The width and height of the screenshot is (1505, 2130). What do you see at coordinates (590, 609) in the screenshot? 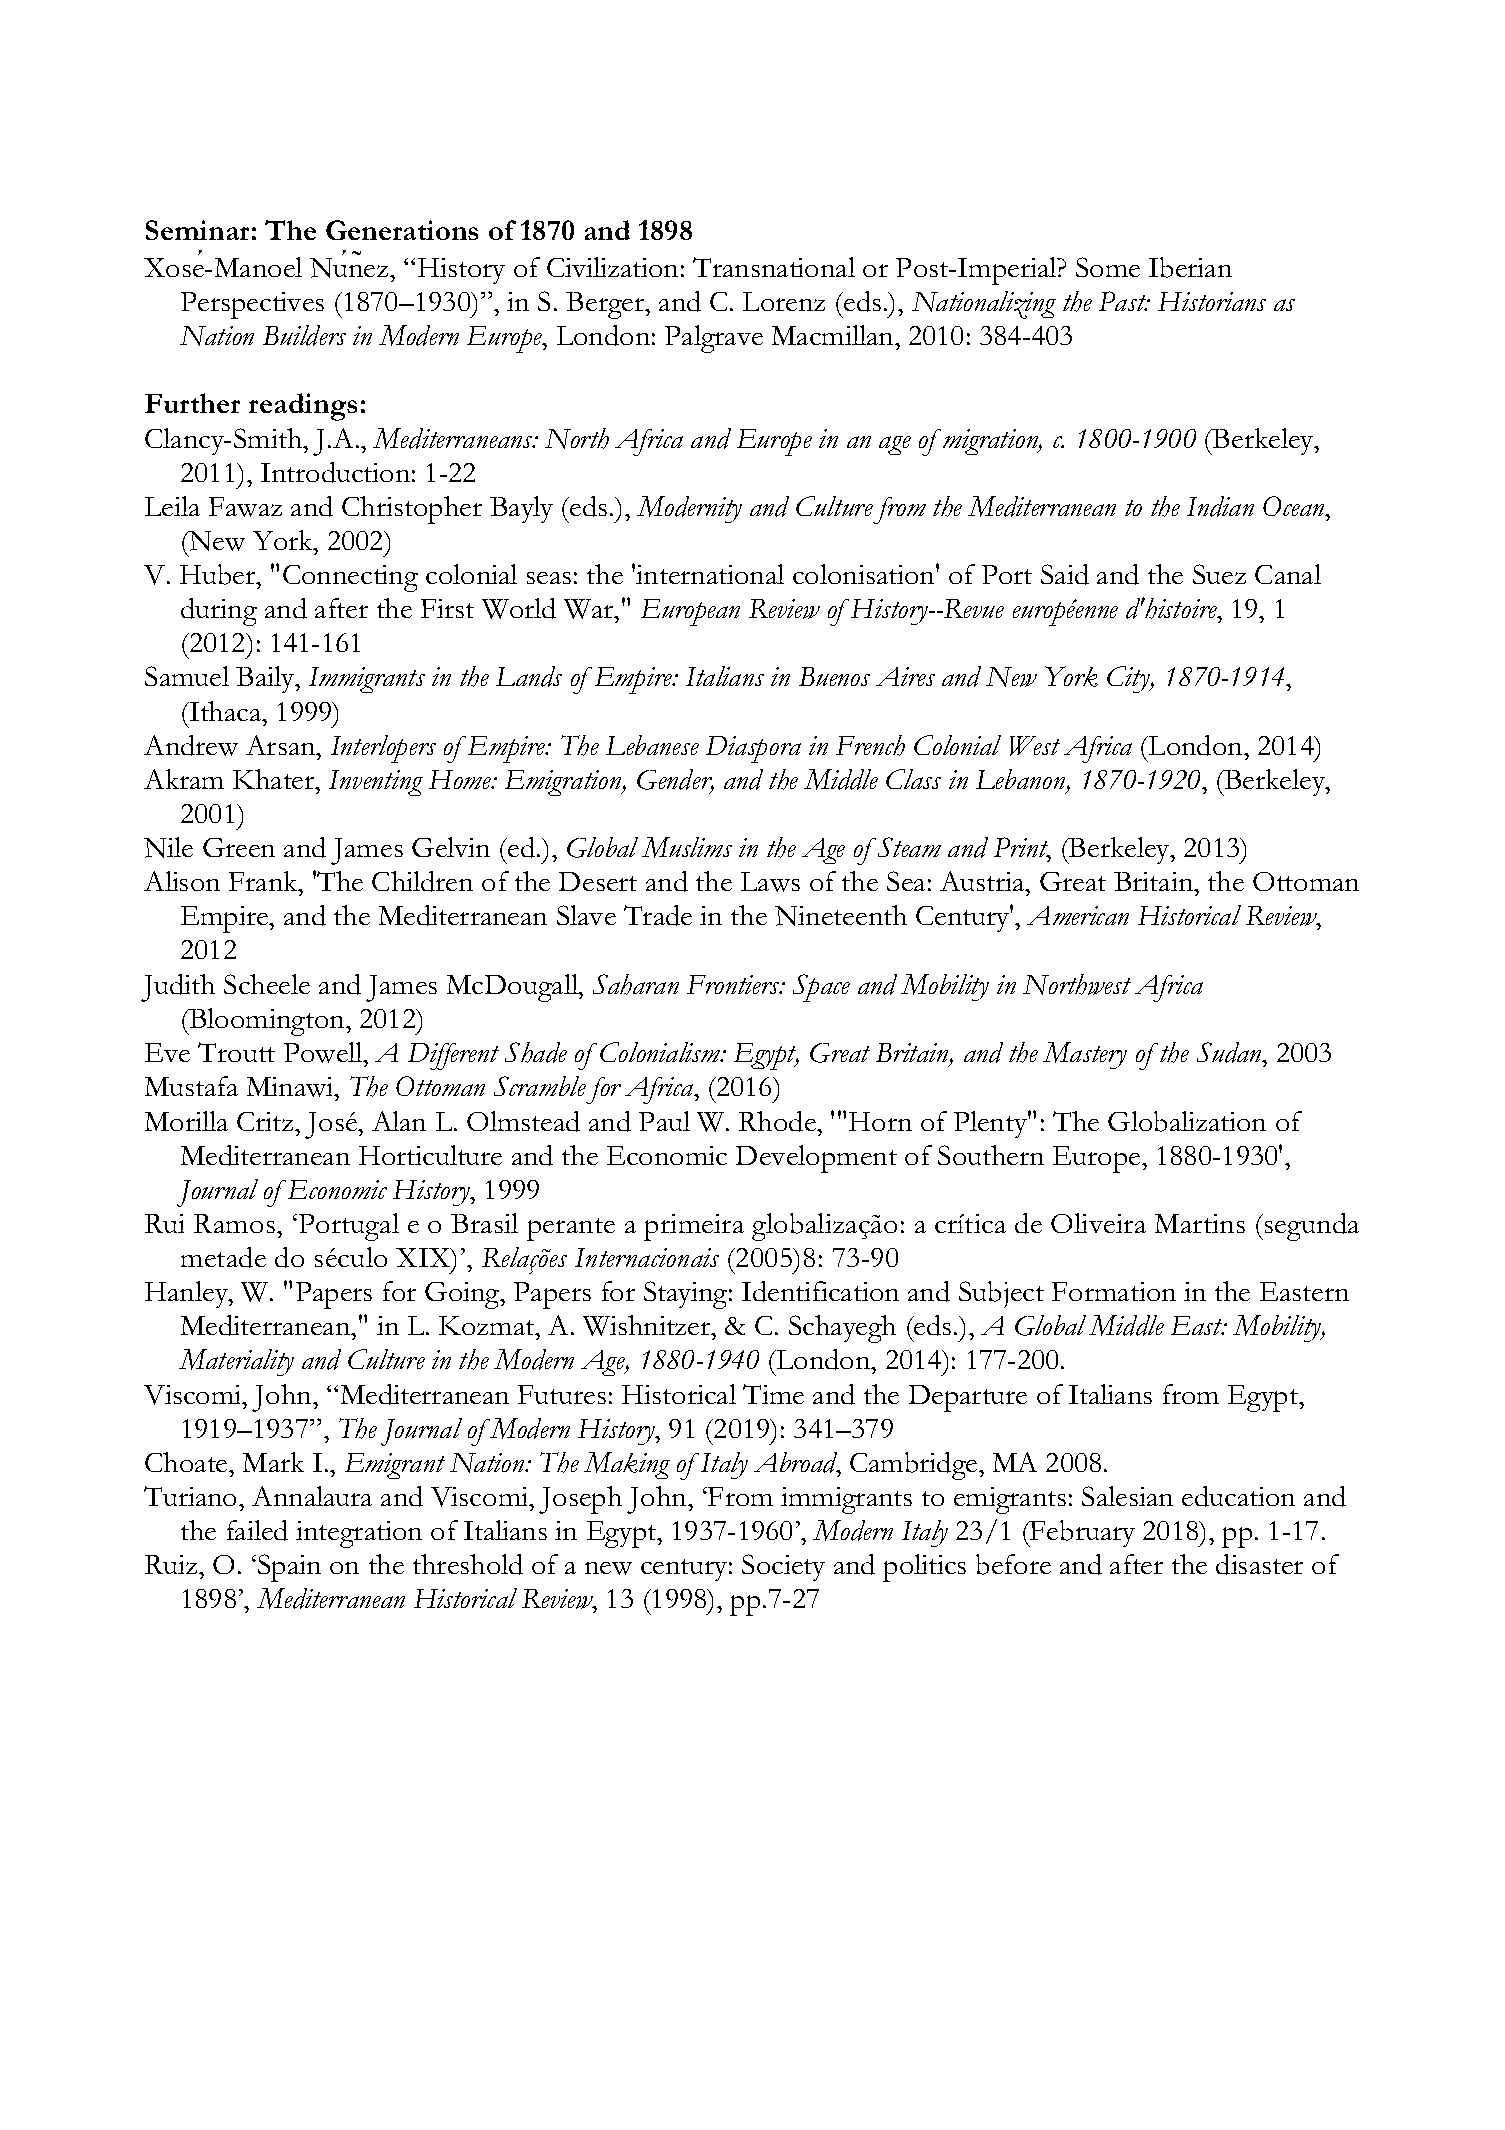
I see `War` at bounding box center [590, 609].
